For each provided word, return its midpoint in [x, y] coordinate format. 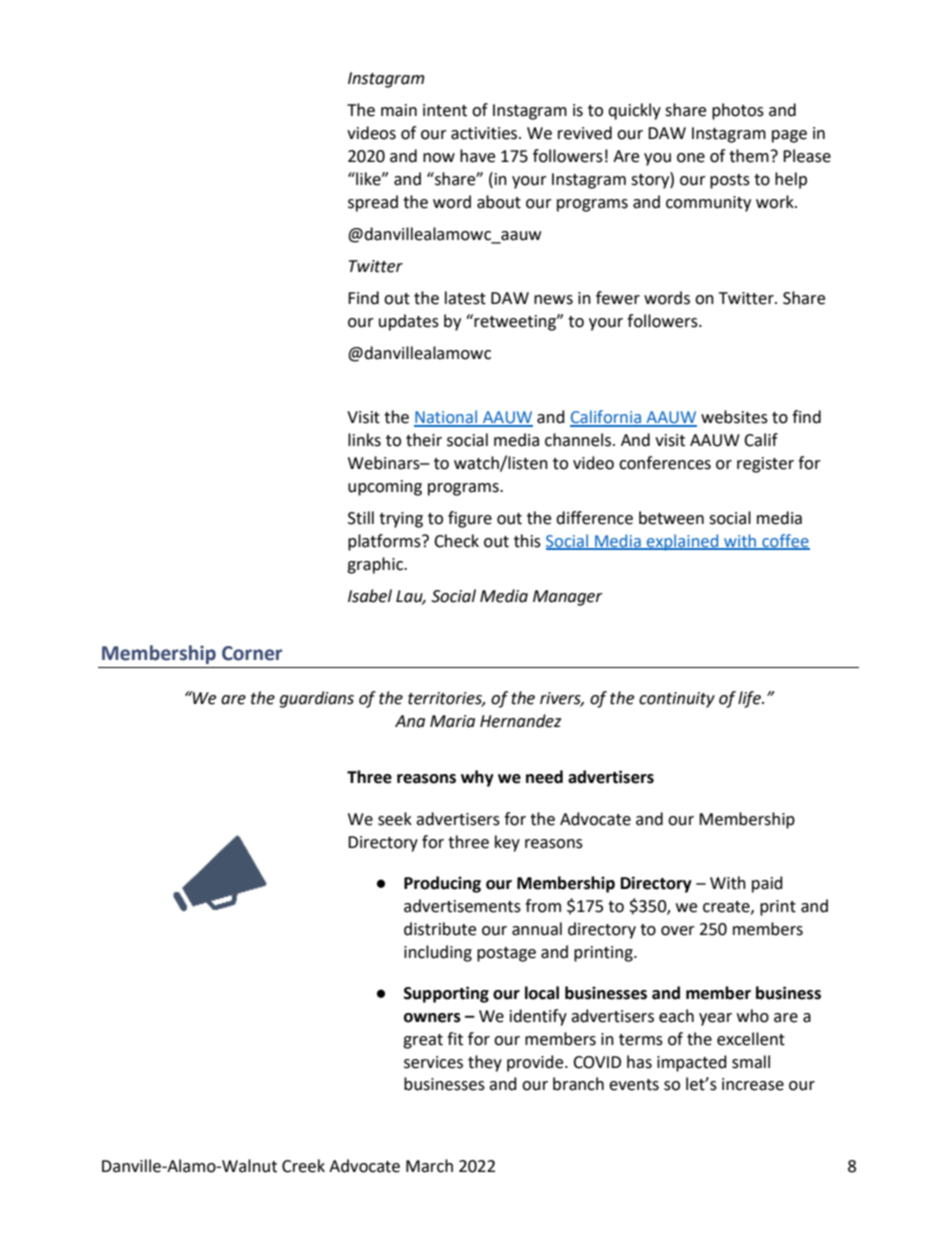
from [543, 906]
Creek [303, 1166]
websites [734, 417]
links [364, 440]
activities [485, 133]
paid [767, 884]
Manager [568, 598]
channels [578, 440]
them [749, 156]
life [750, 699]
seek [395, 819]
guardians [317, 699]
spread [373, 203]
